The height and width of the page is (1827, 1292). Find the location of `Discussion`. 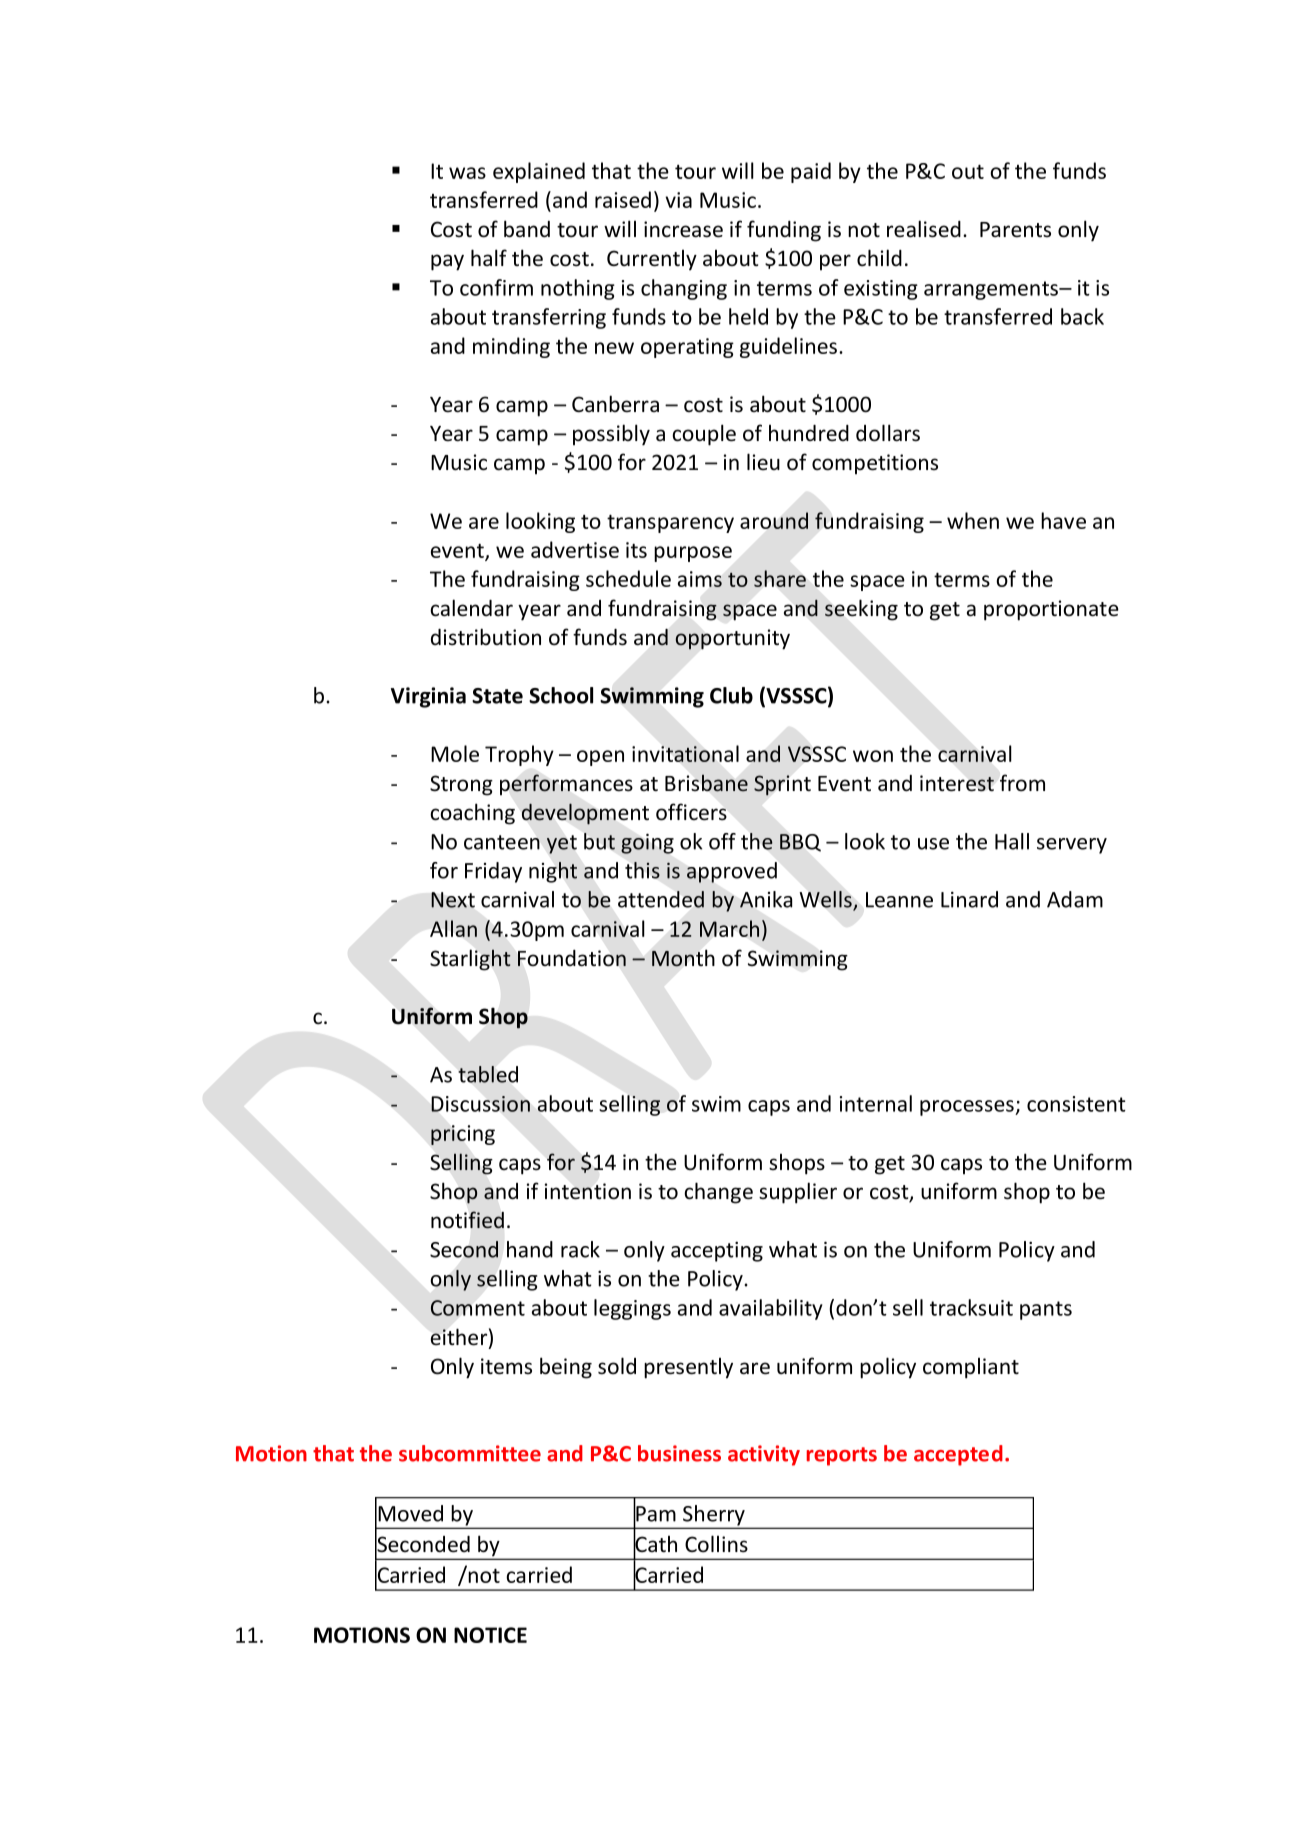

Discussion is located at coordinates (480, 1104).
